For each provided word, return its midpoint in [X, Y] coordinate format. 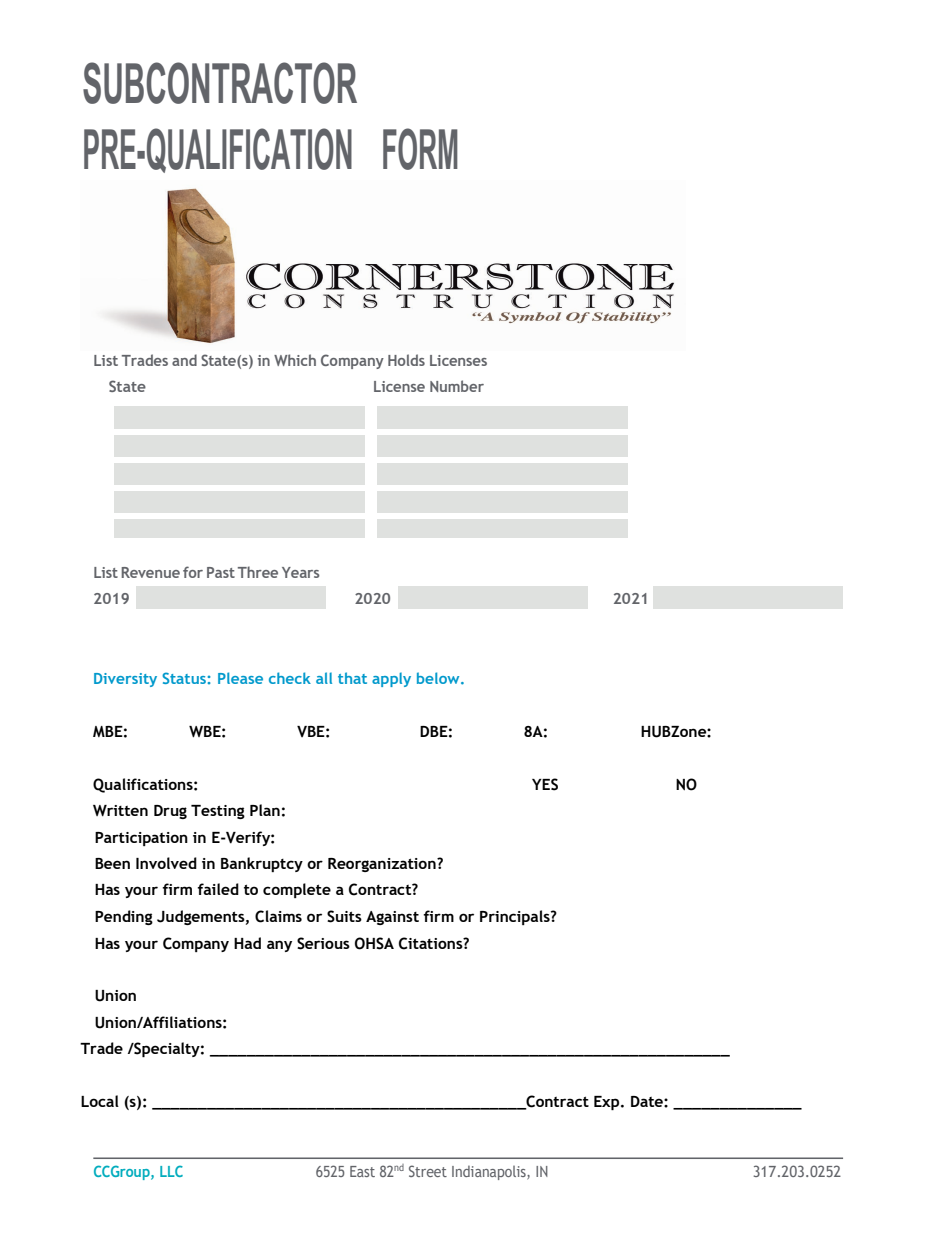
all [324, 678]
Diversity [125, 680]
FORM [420, 149]
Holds [406, 360]
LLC [171, 1171]
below [439, 678]
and [184, 360]
